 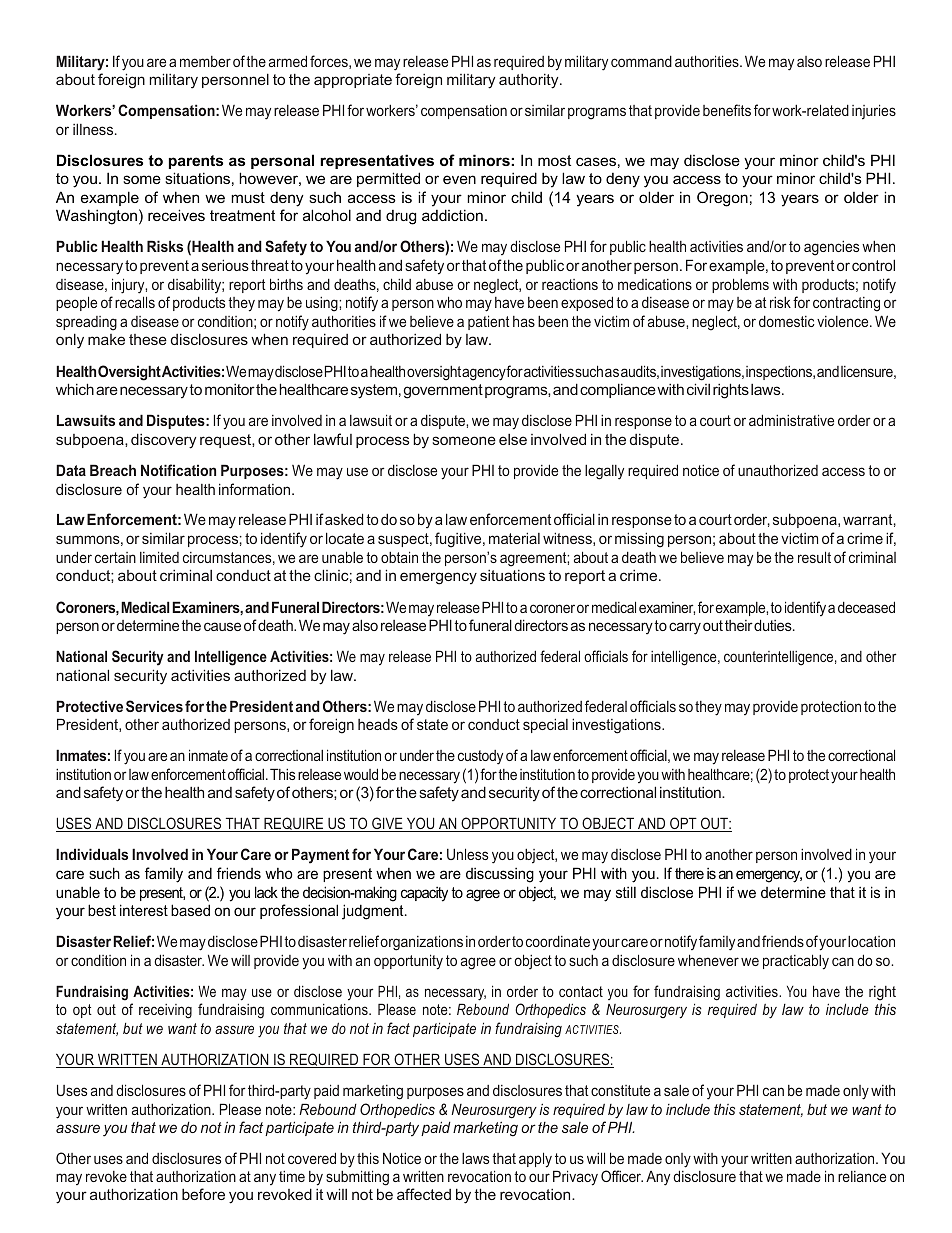 What do you see at coordinates (489, 322) in the document?
I see `patient` at bounding box center [489, 322].
